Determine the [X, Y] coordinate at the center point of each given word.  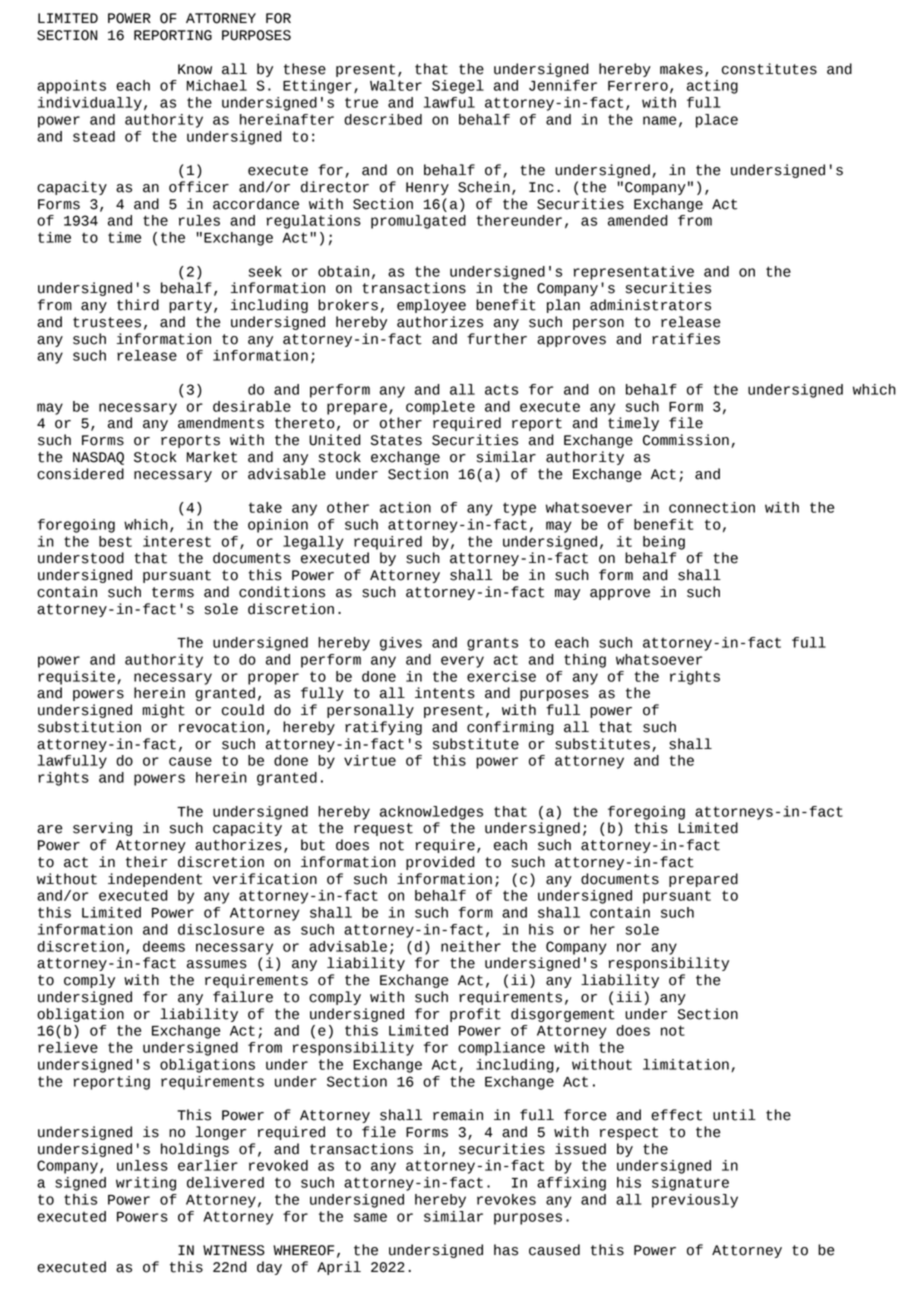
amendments [221, 423]
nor [629, 947]
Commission [686, 440]
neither [471, 946]
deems [164, 946]
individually [90, 104]
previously [695, 1201]
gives [401, 644]
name [659, 120]
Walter [396, 85]
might [164, 711]
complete [440, 408]
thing [585, 661]
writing [146, 1184]
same [370, 1217]
